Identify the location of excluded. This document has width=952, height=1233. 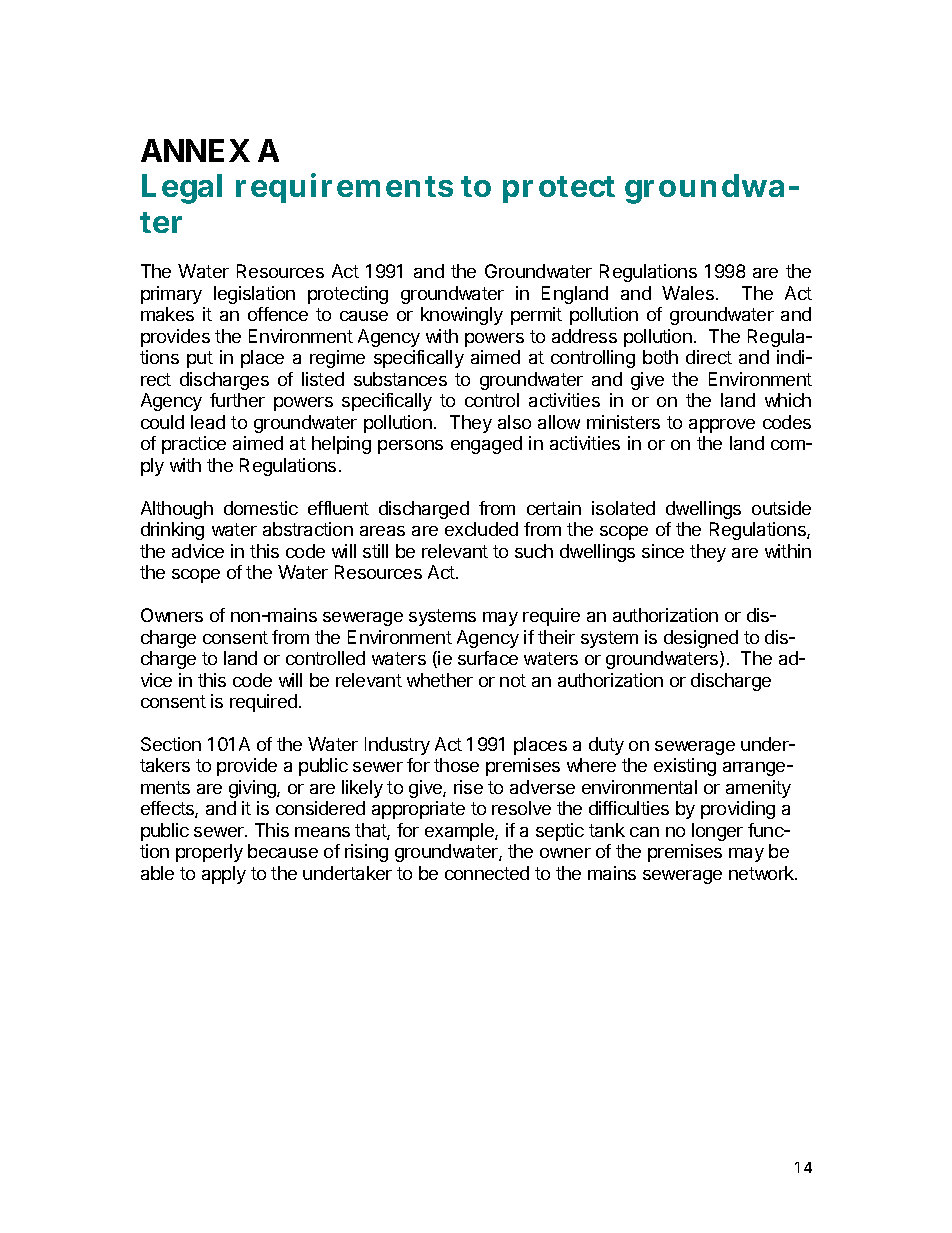
(481, 529).
